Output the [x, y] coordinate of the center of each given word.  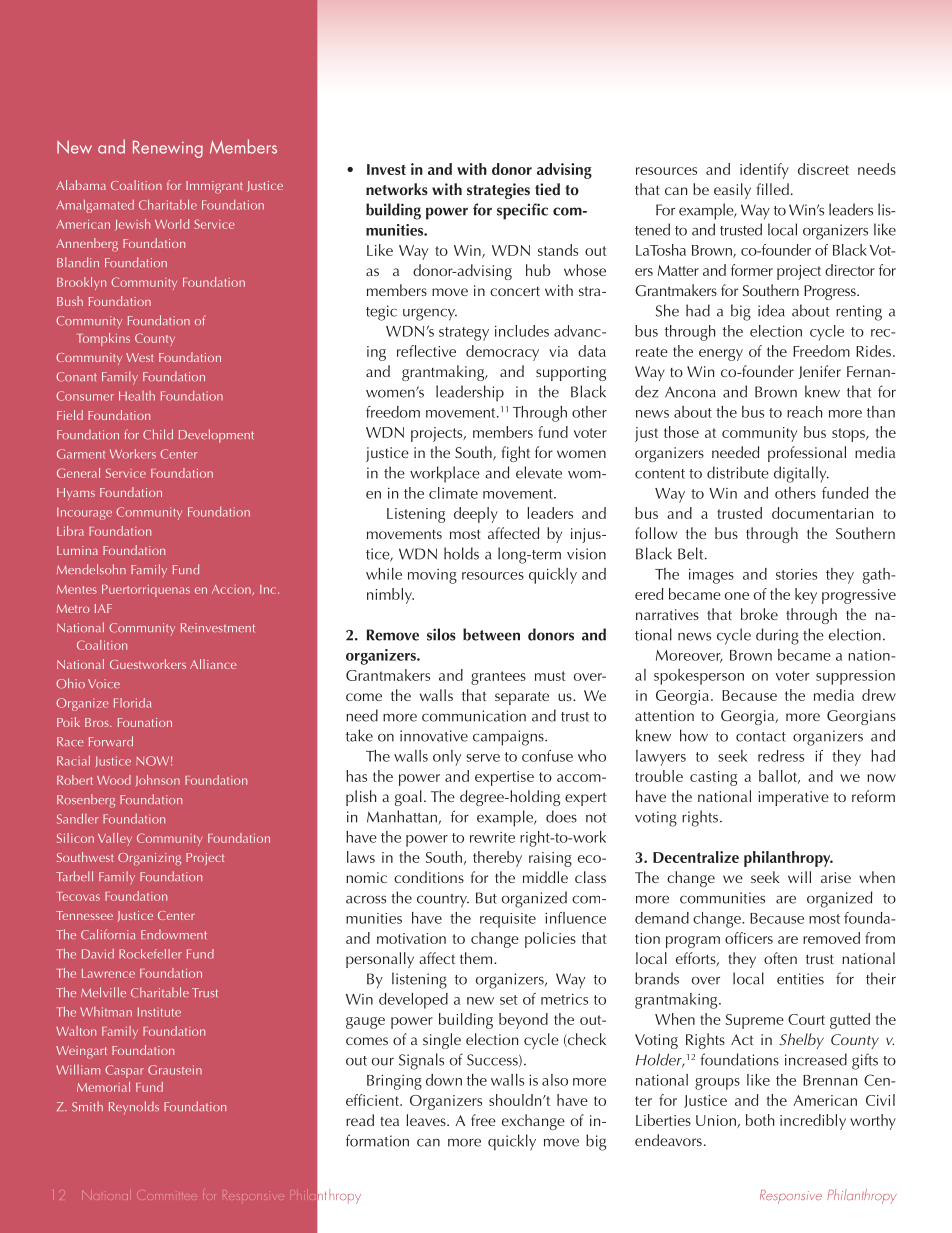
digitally [801, 474]
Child [158, 434]
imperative [793, 798]
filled [773, 189]
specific [522, 211]
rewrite [492, 837]
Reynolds [134, 1107]
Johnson [157, 781]
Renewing [168, 149]
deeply [476, 515]
